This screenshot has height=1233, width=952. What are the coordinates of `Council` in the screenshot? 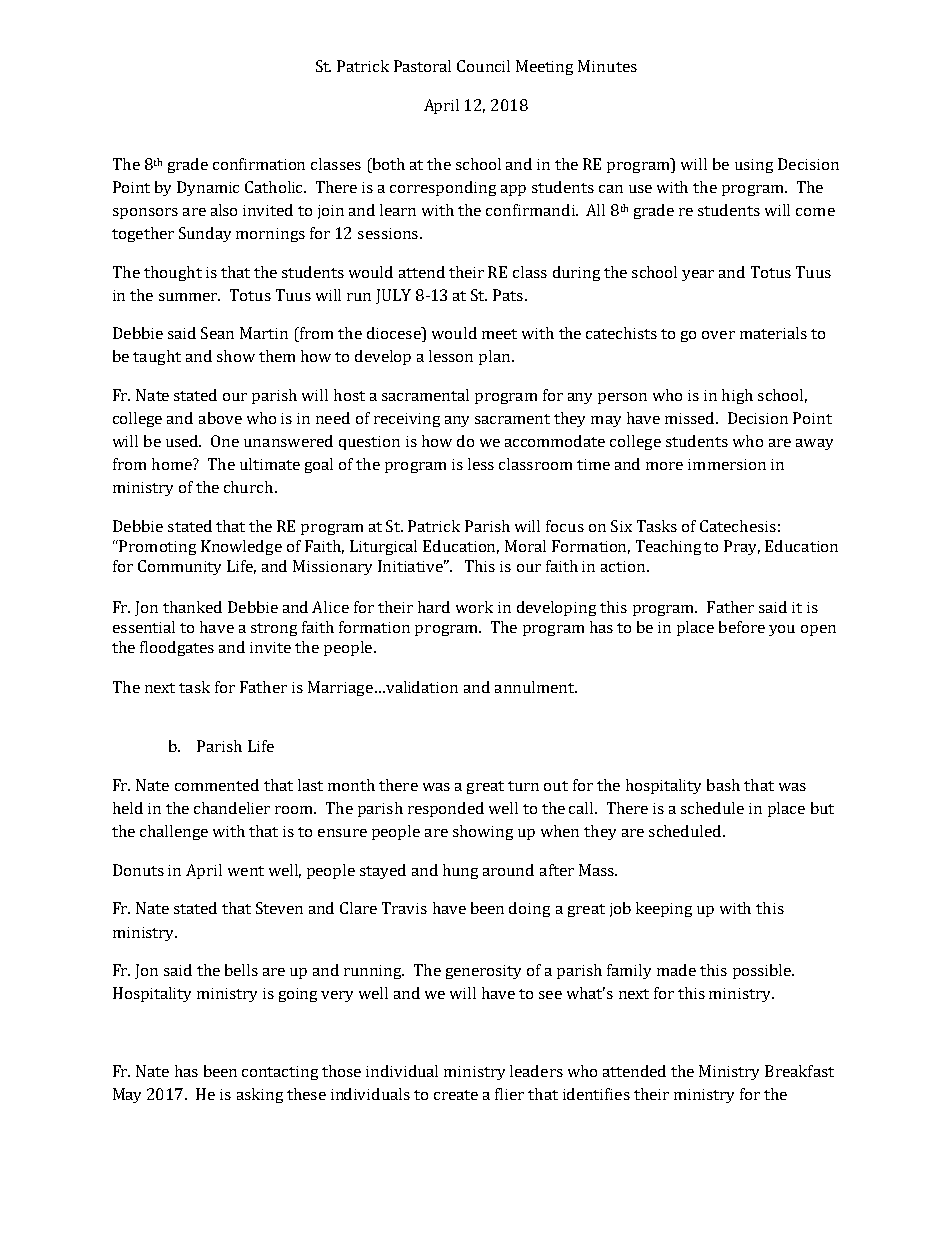 It's located at (483, 66).
